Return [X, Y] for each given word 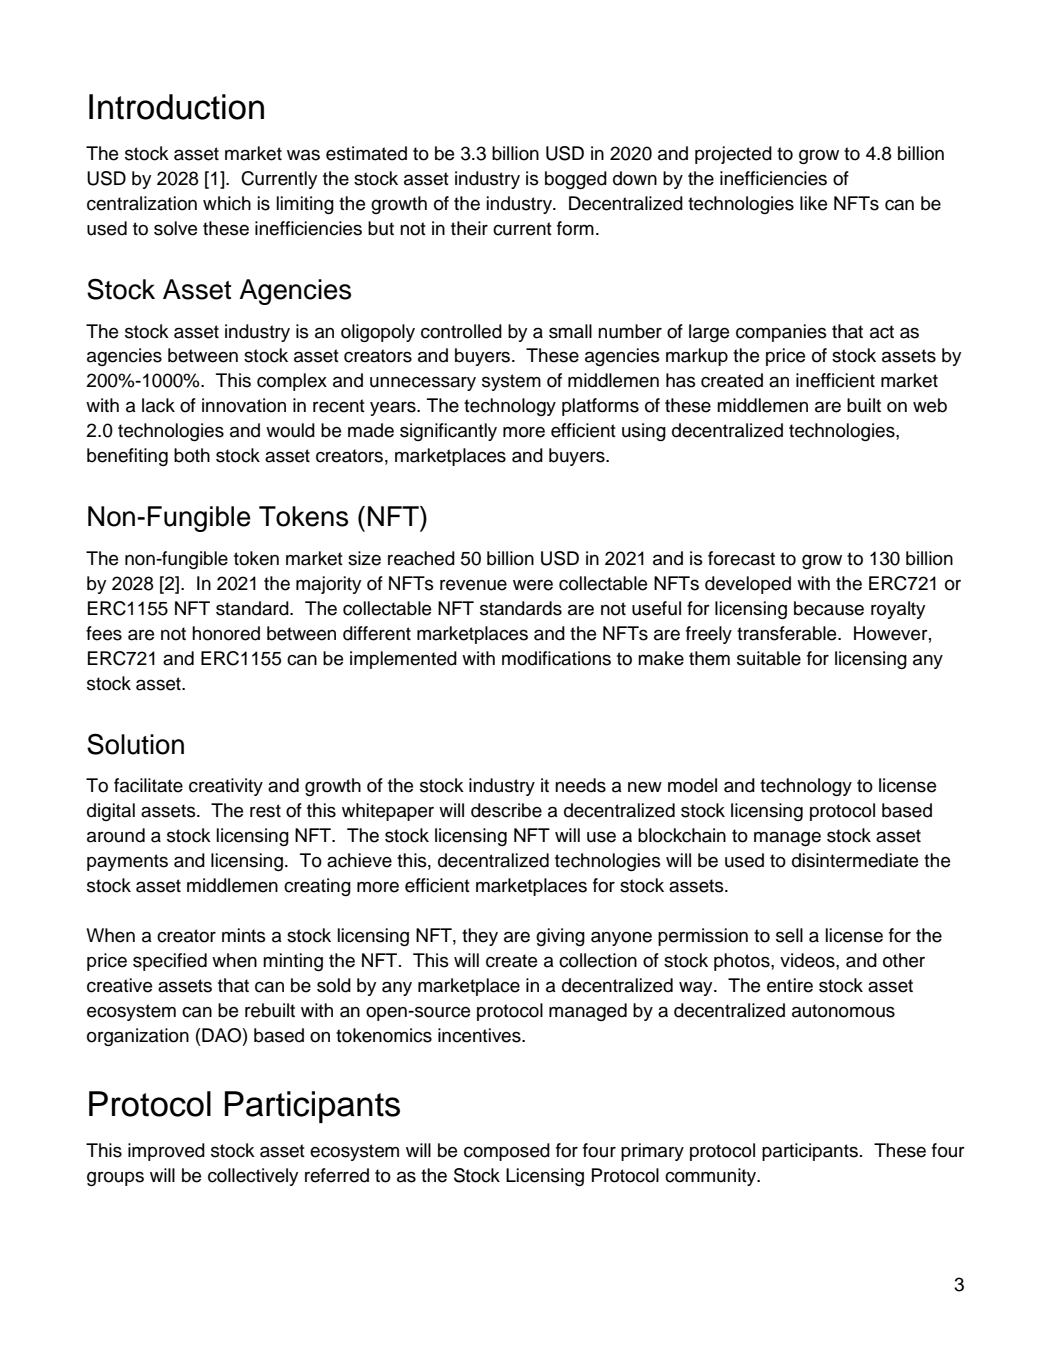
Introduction [176, 107]
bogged [576, 180]
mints [244, 935]
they [480, 937]
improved [166, 1152]
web [930, 405]
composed [507, 1152]
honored [226, 633]
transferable [788, 633]
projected [733, 155]
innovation [244, 405]
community [712, 1177]
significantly [448, 432]
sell [789, 935]
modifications [556, 658]
